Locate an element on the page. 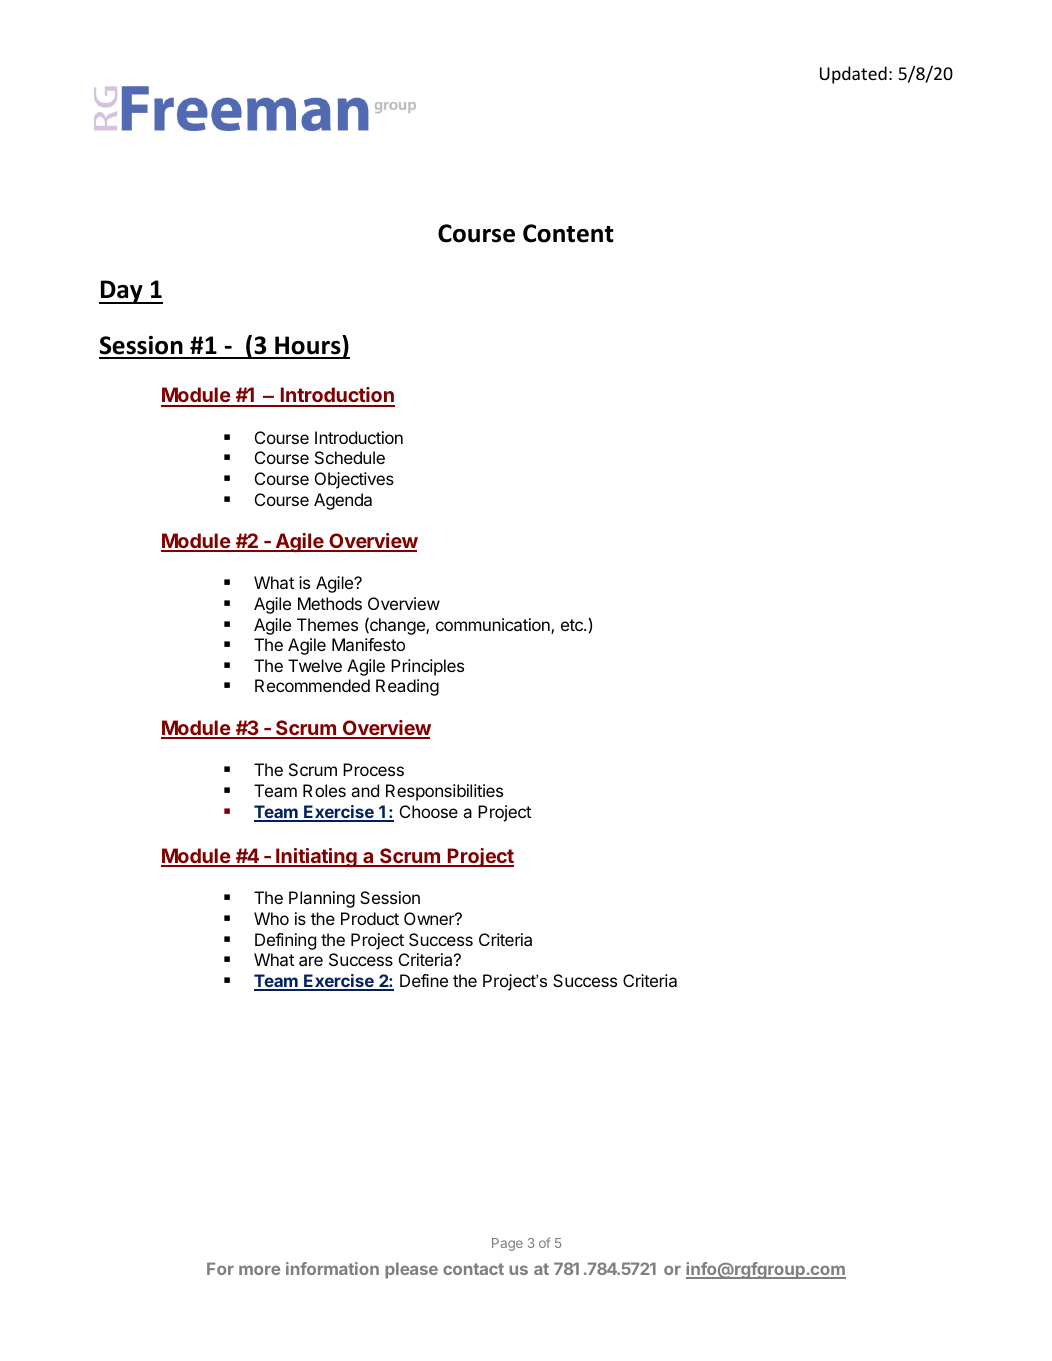  Updated is located at coordinates (853, 75).
